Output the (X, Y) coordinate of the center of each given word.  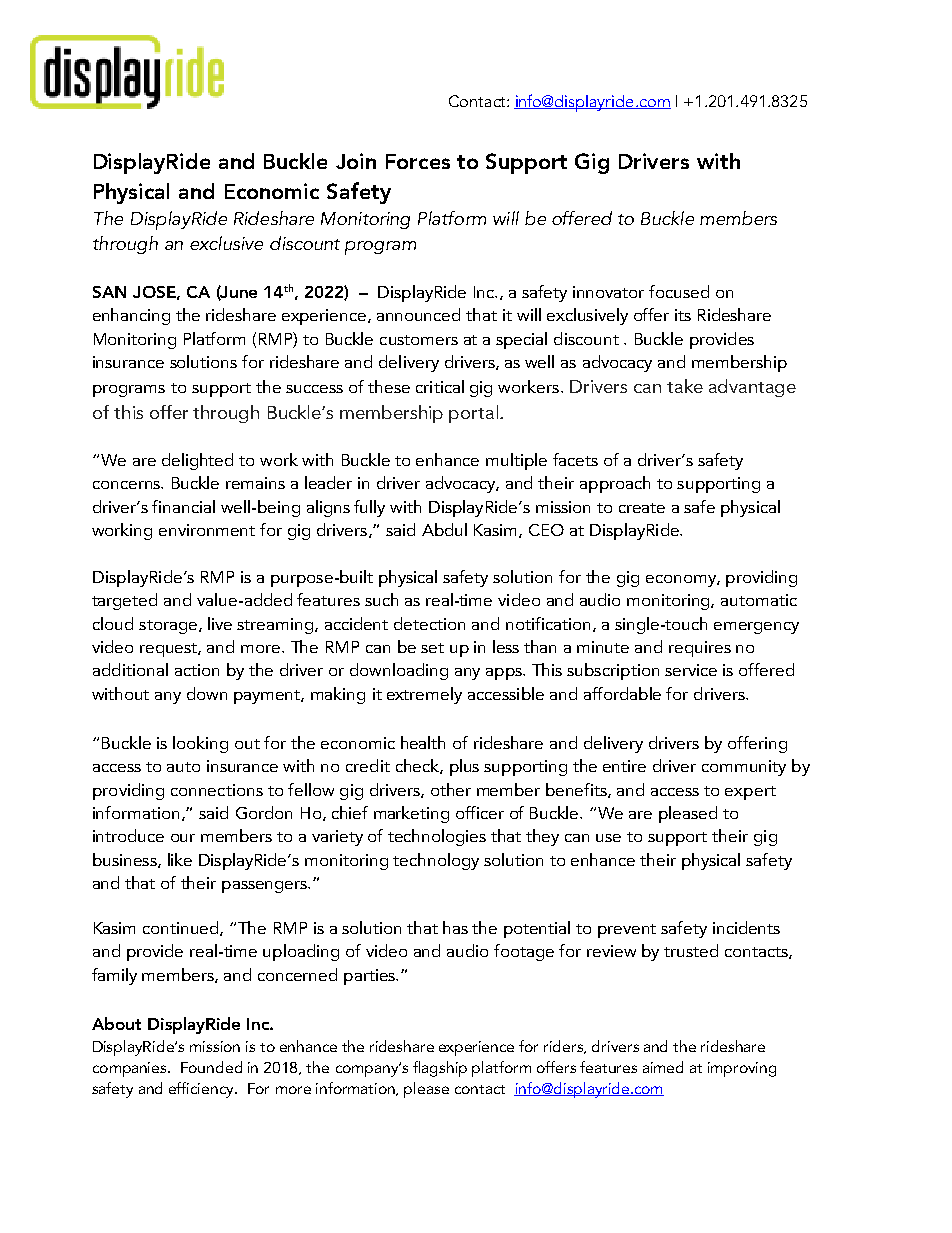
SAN (109, 292)
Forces (418, 161)
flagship (440, 1069)
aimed (663, 1067)
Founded (211, 1067)
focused (679, 291)
